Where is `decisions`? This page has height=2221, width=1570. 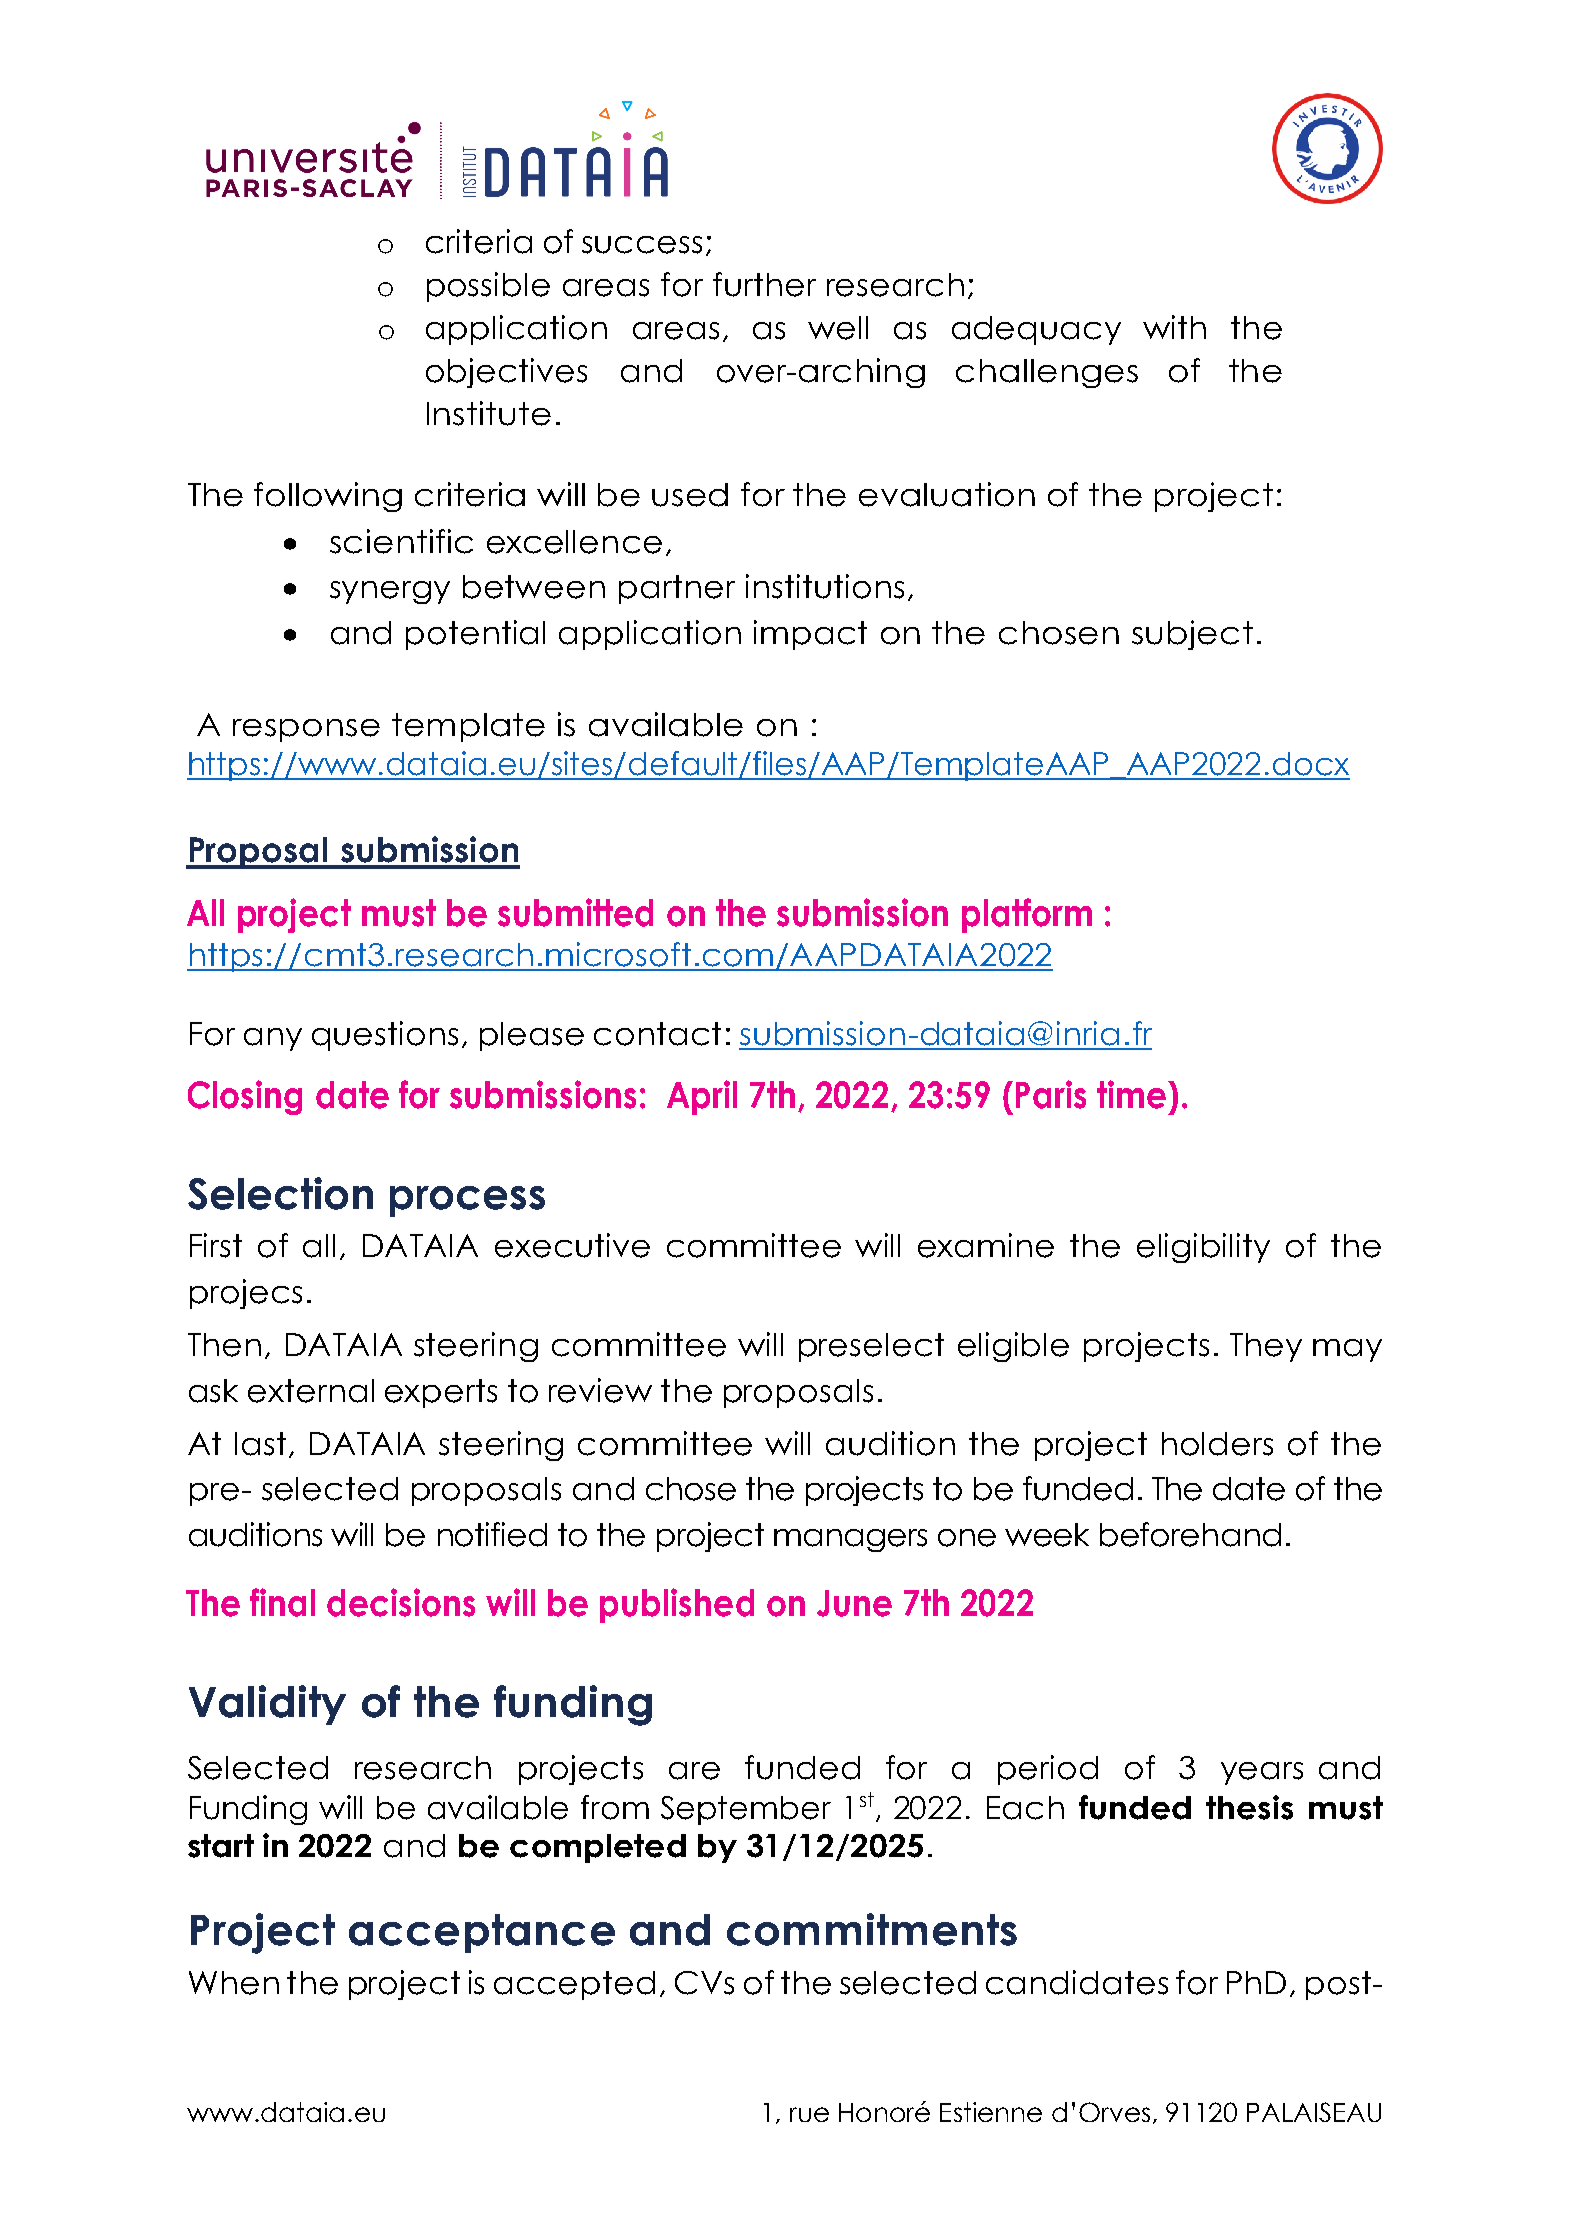 decisions is located at coordinates (401, 1602).
